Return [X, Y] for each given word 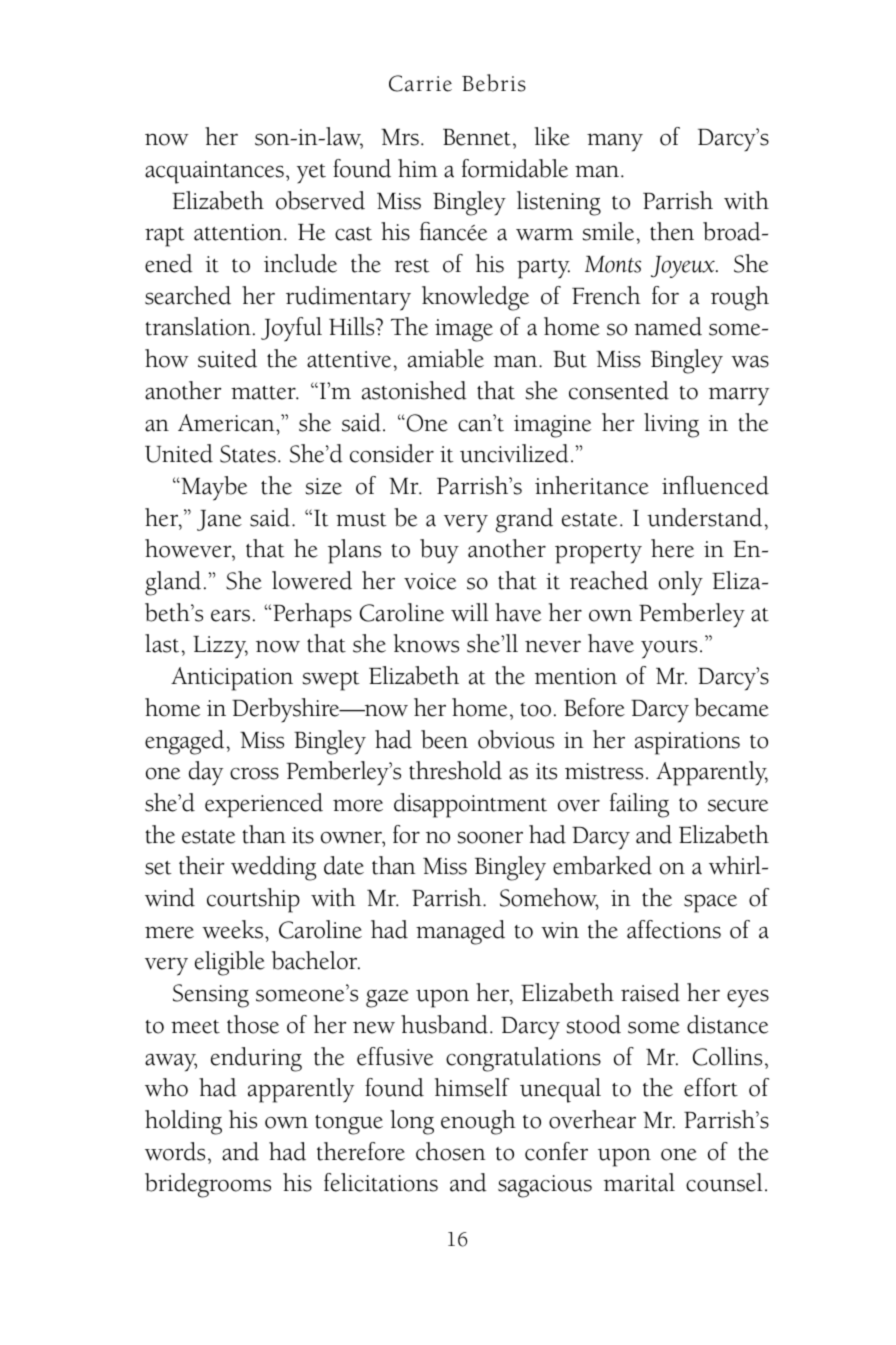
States [248, 454]
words [175, 1151]
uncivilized [514, 453]
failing [639, 805]
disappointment [470, 805]
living [671, 425]
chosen [451, 1151]
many [615, 142]
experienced [264, 805]
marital [639, 1182]
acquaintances [214, 172]
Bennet [477, 137]
